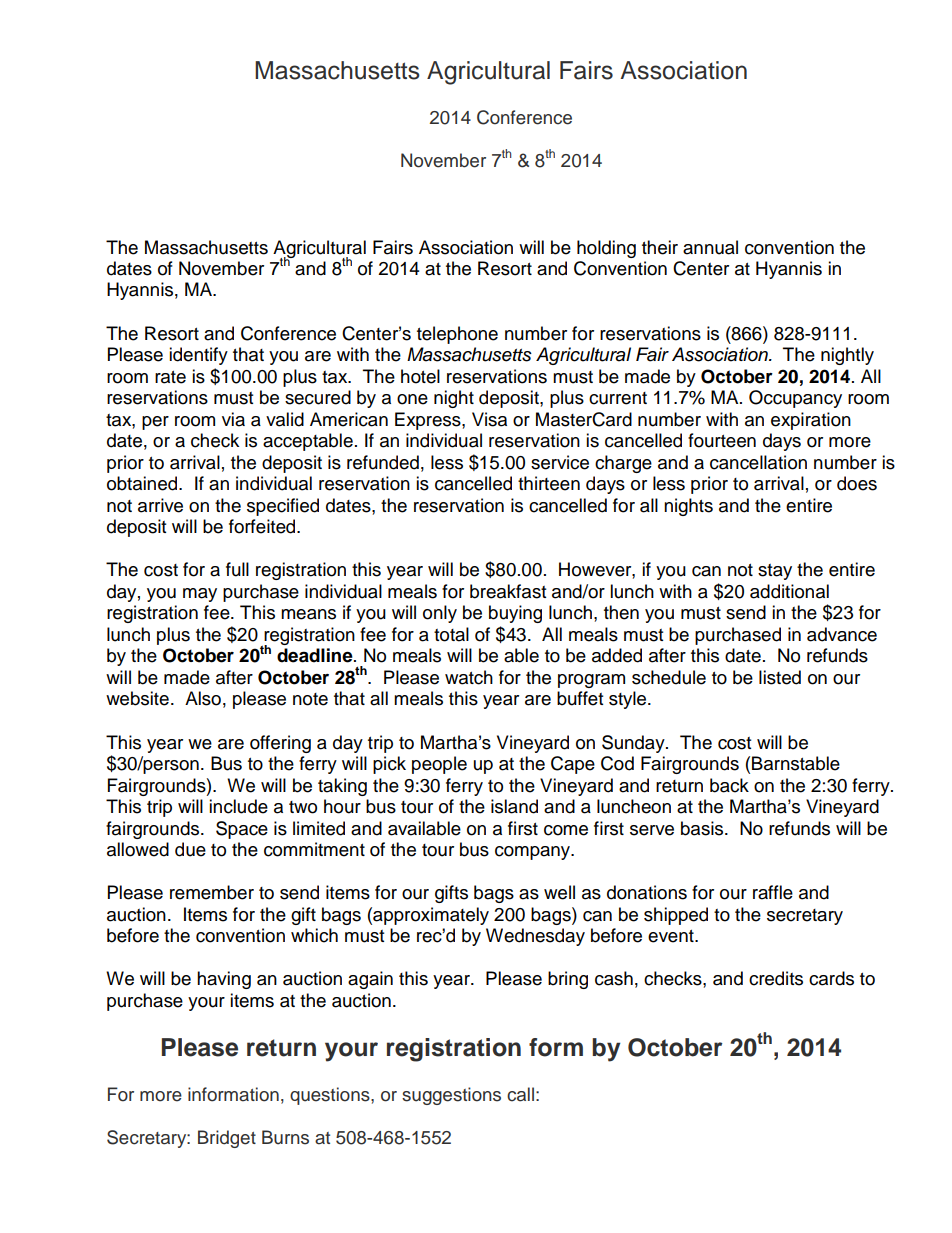 The height and width of the screenshot is (1233, 952). What do you see at coordinates (227, 1139) in the screenshot?
I see `Bridget` at bounding box center [227, 1139].
